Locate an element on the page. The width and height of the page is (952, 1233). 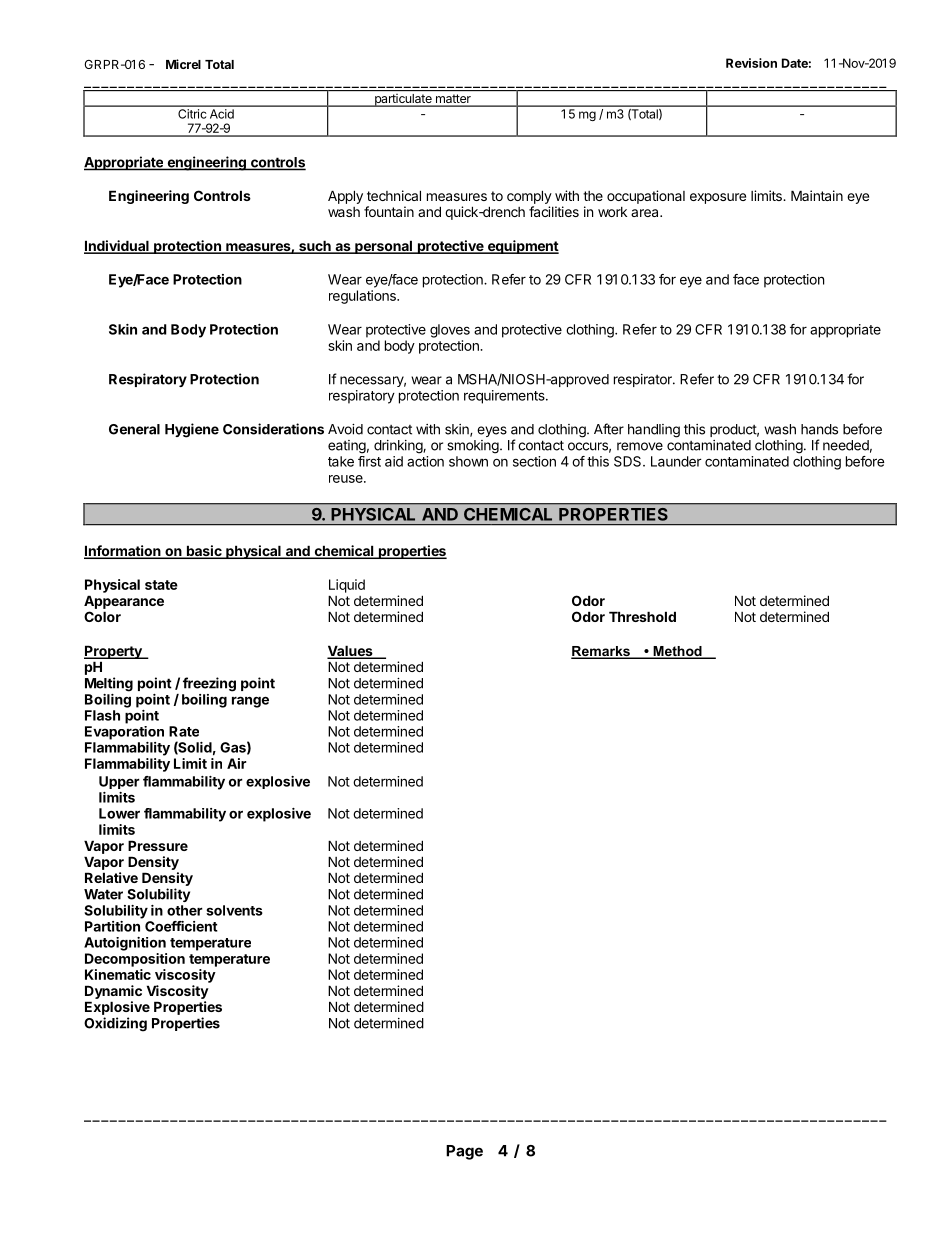
Apply is located at coordinates (345, 197).
